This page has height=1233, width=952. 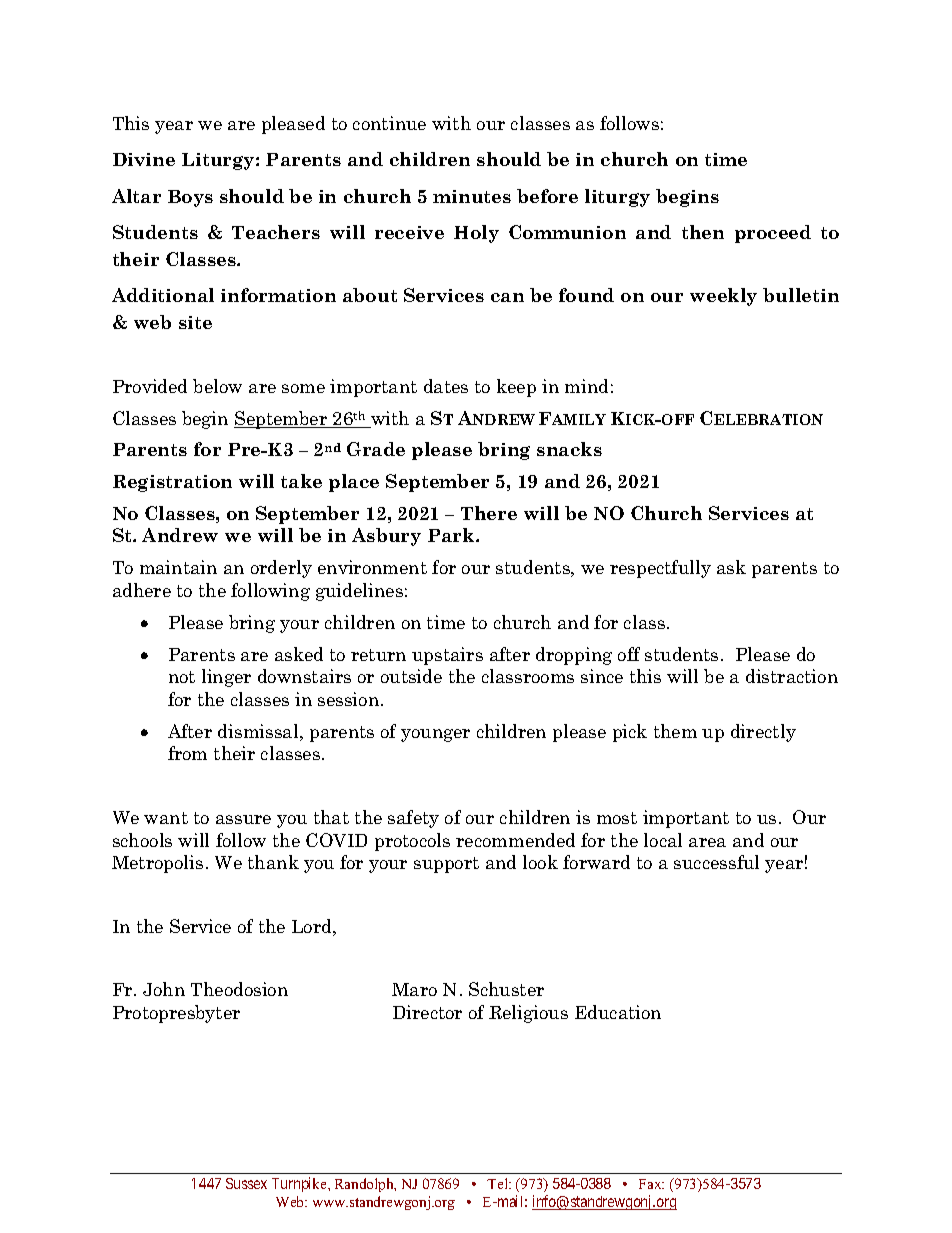 I want to click on upstairs, so click(x=447, y=656).
